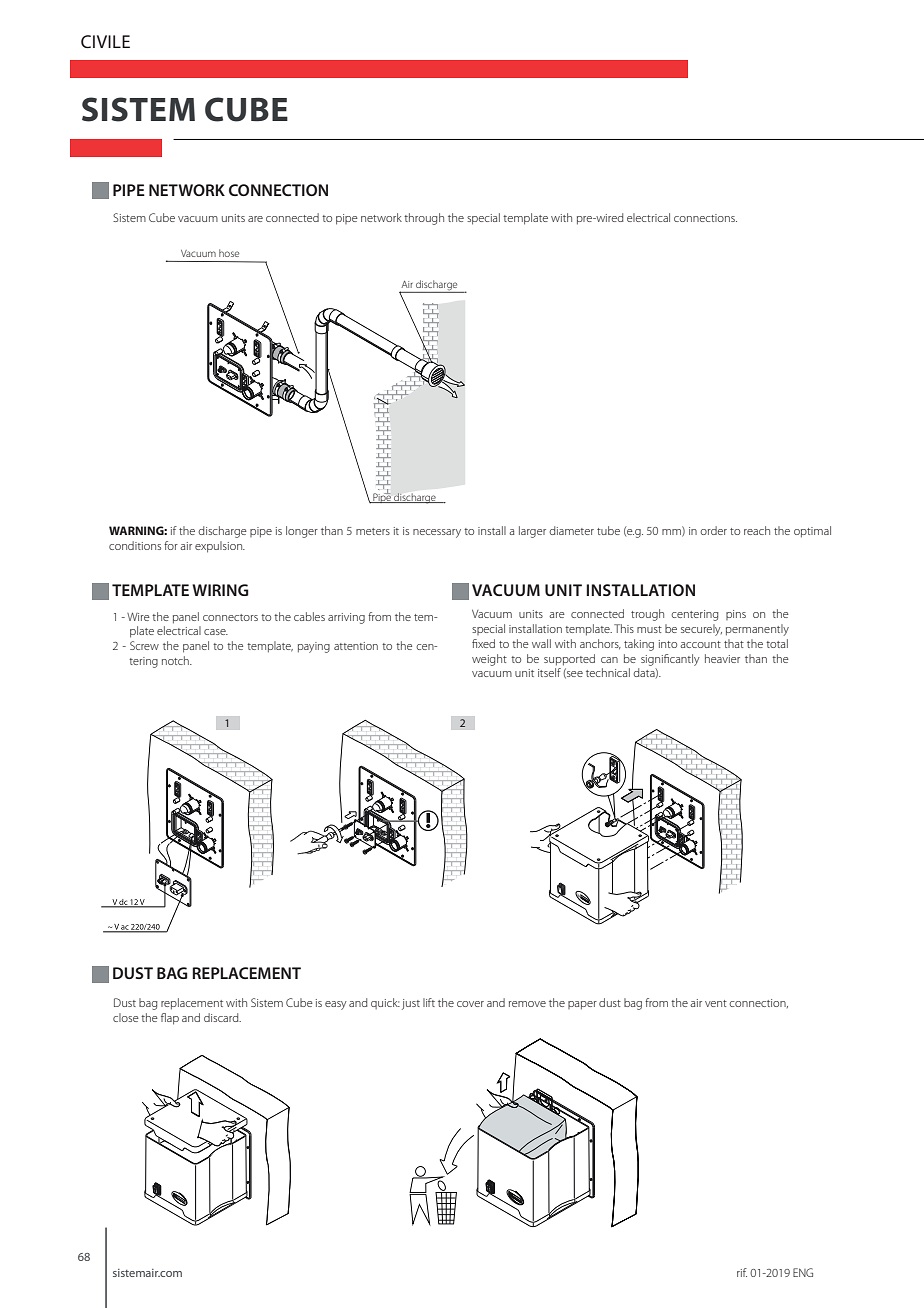 The width and height of the screenshot is (924, 1308). I want to click on through, so click(424, 219).
